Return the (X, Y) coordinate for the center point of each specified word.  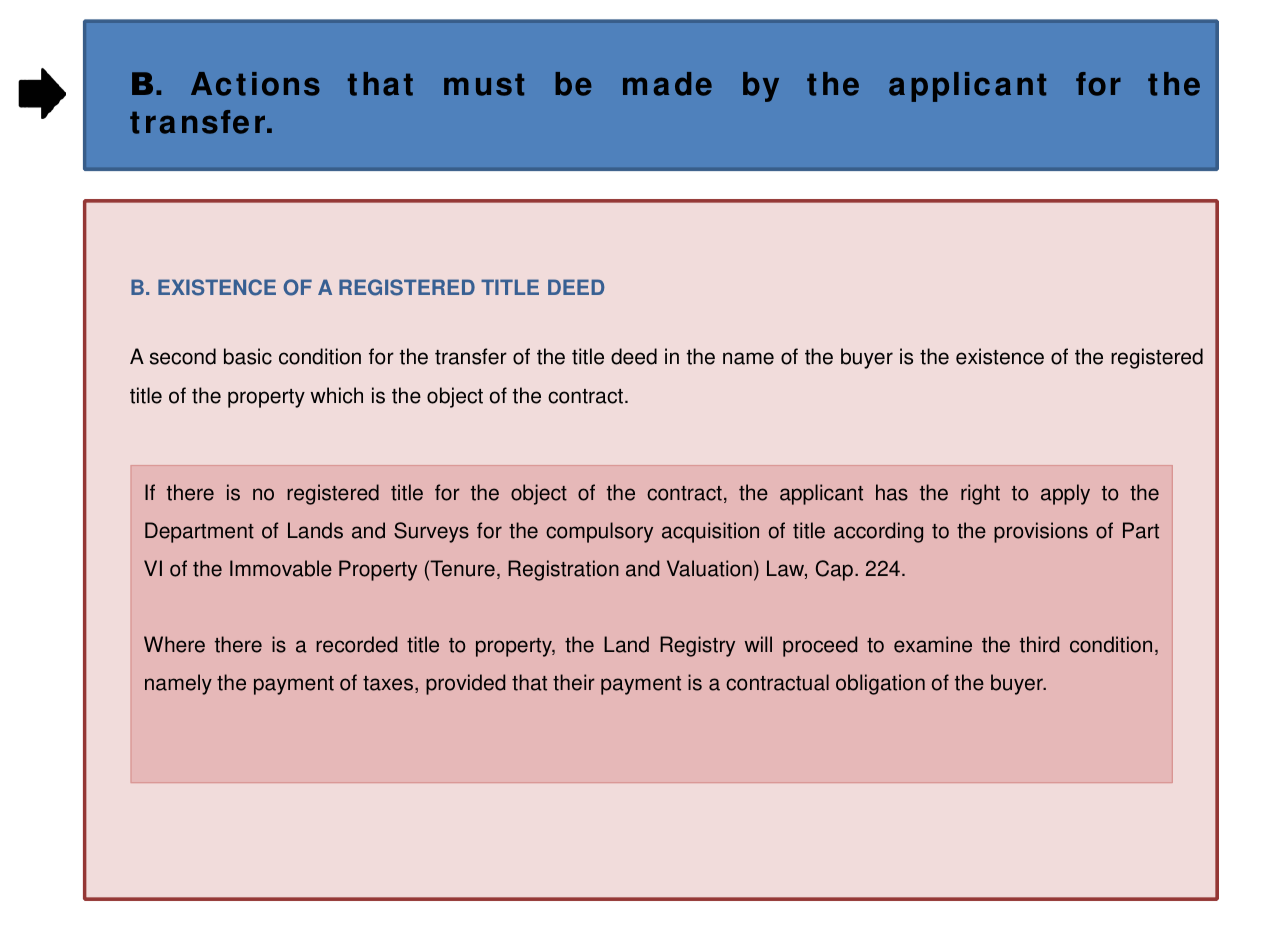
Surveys (431, 532)
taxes (389, 684)
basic (248, 356)
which (337, 395)
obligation (880, 684)
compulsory (599, 532)
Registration (563, 570)
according (878, 532)
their (574, 682)
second (183, 356)
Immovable (281, 568)
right (980, 494)
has (892, 492)
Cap (834, 570)
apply (1065, 494)
